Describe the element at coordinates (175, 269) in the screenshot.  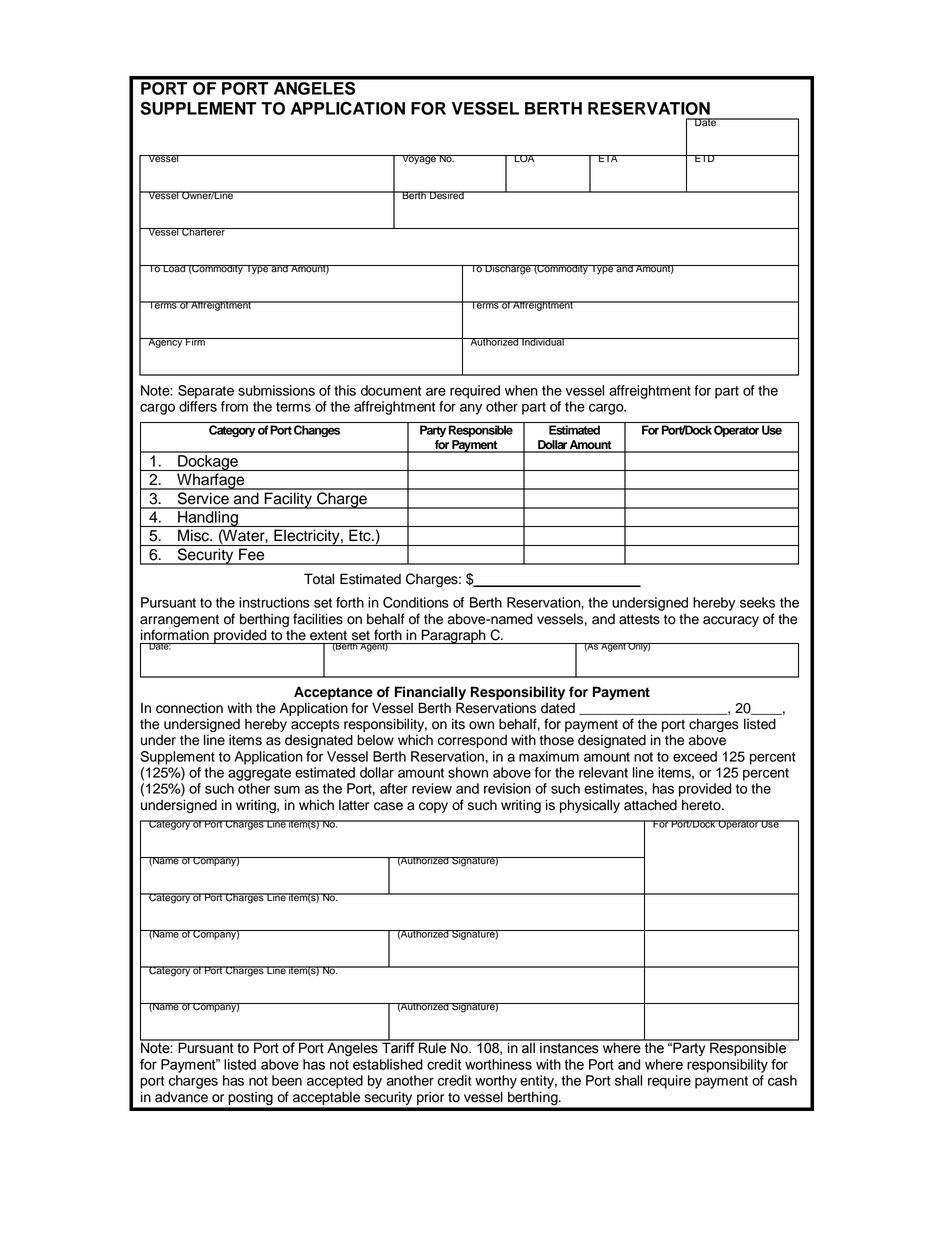
I see `Load` at that location.
